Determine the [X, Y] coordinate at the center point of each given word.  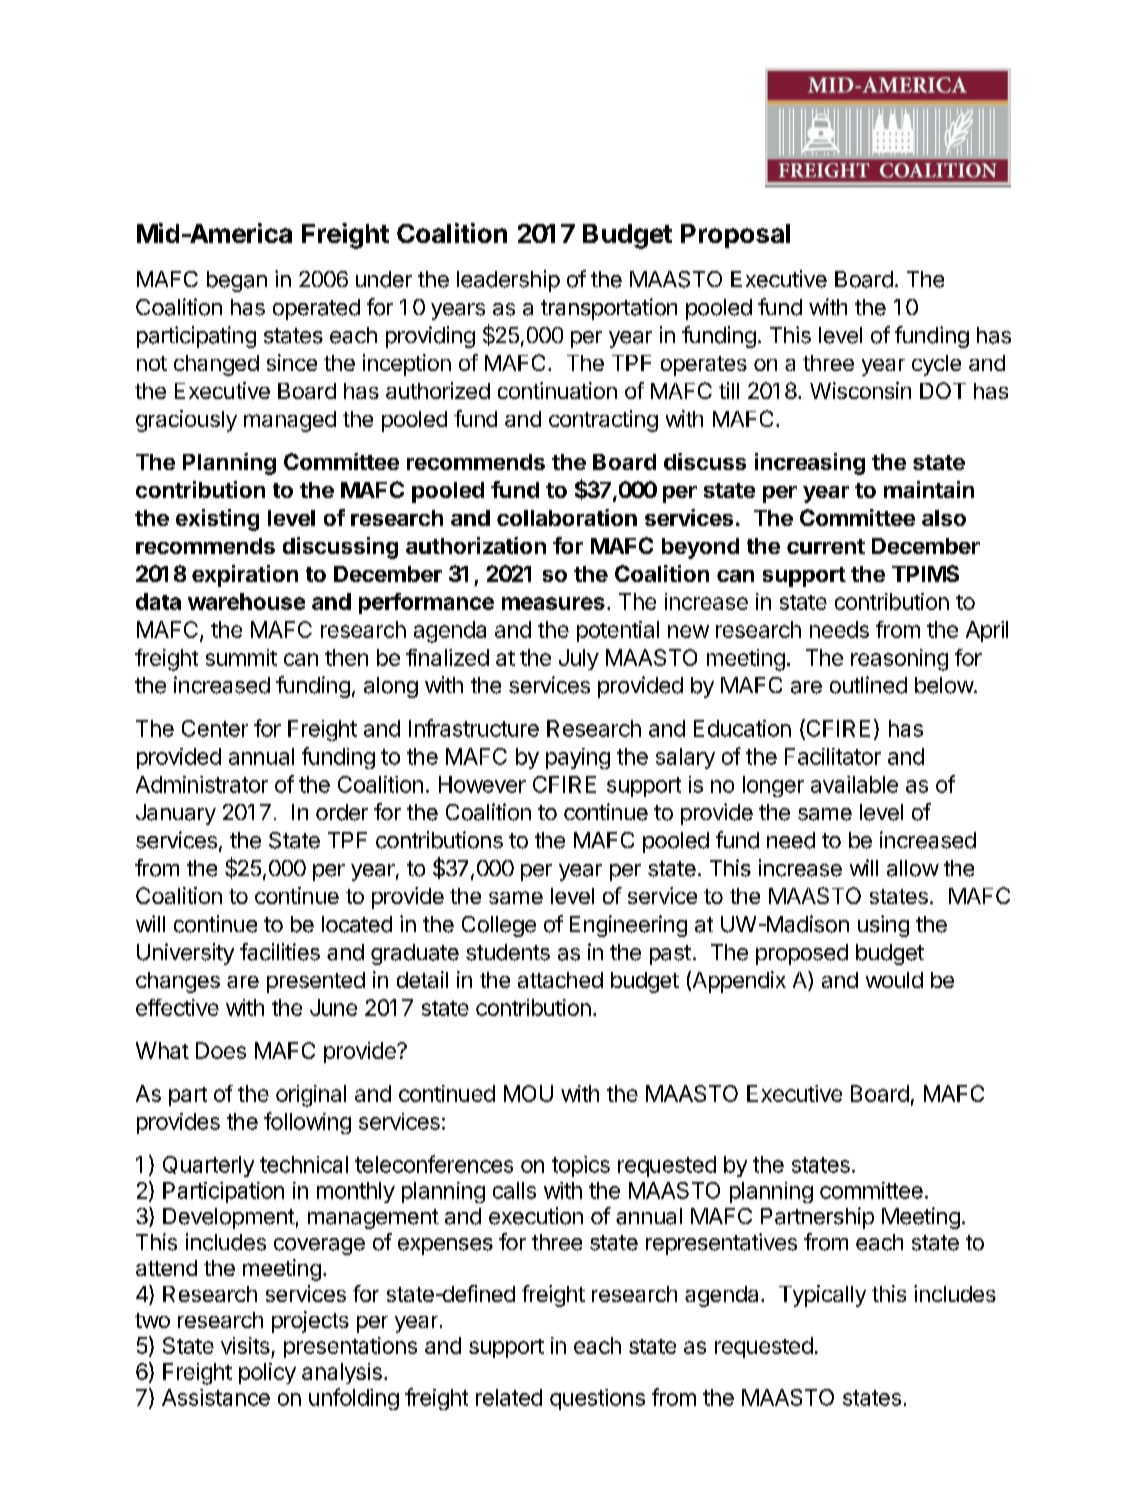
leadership [508, 281]
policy [267, 1373]
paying [578, 758]
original [311, 1096]
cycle [936, 365]
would [894, 980]
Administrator [202, 784]
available [854, 784]
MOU [528, 1093]
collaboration [567, 517]
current [826, 546]
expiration [245, 576]
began [237, 281]
